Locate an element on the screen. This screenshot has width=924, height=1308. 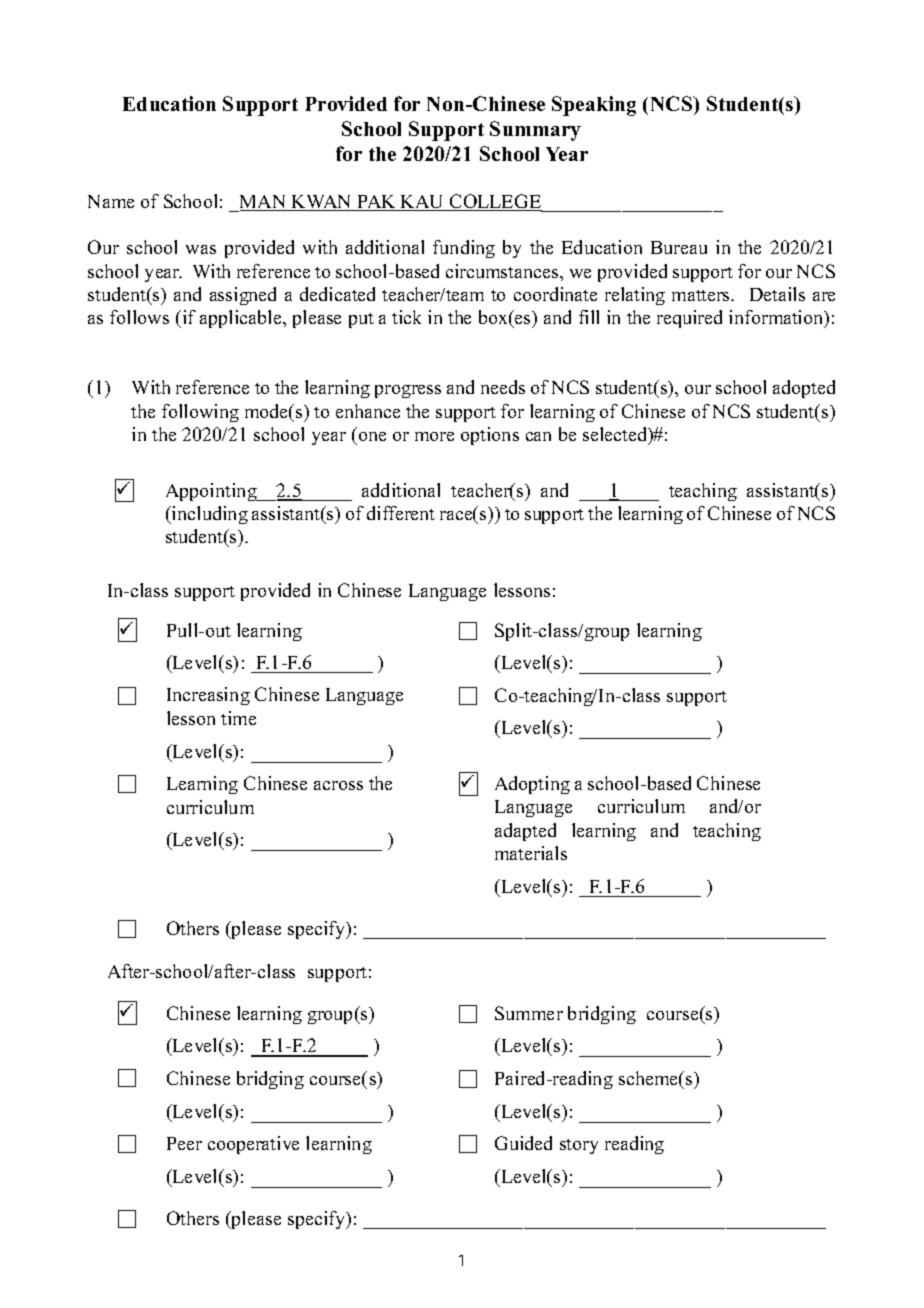
time is located at coordinates (238, 718).
